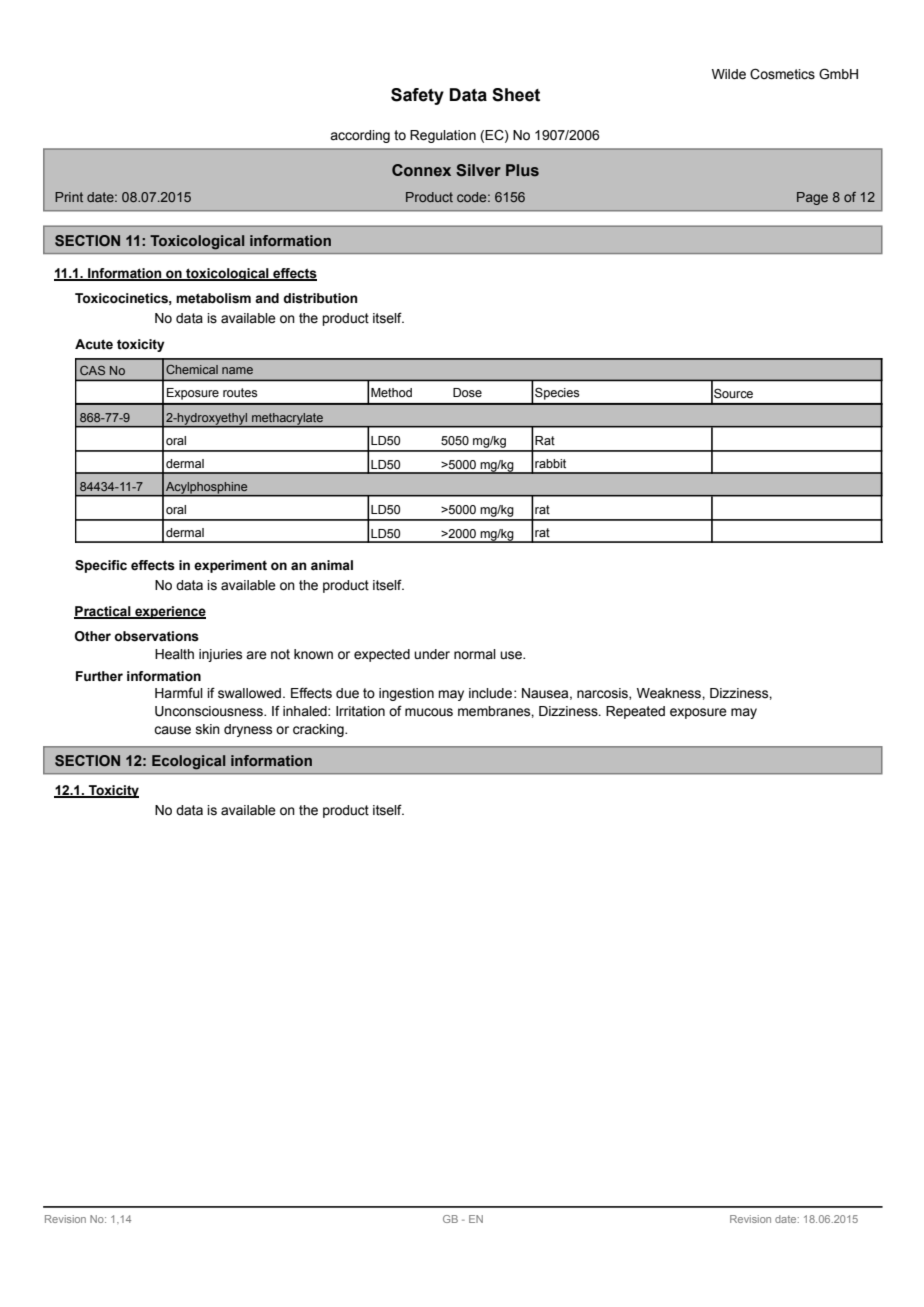  Describe the element at coordinates (101, 566) in the page. I see `Specific` at that location.
